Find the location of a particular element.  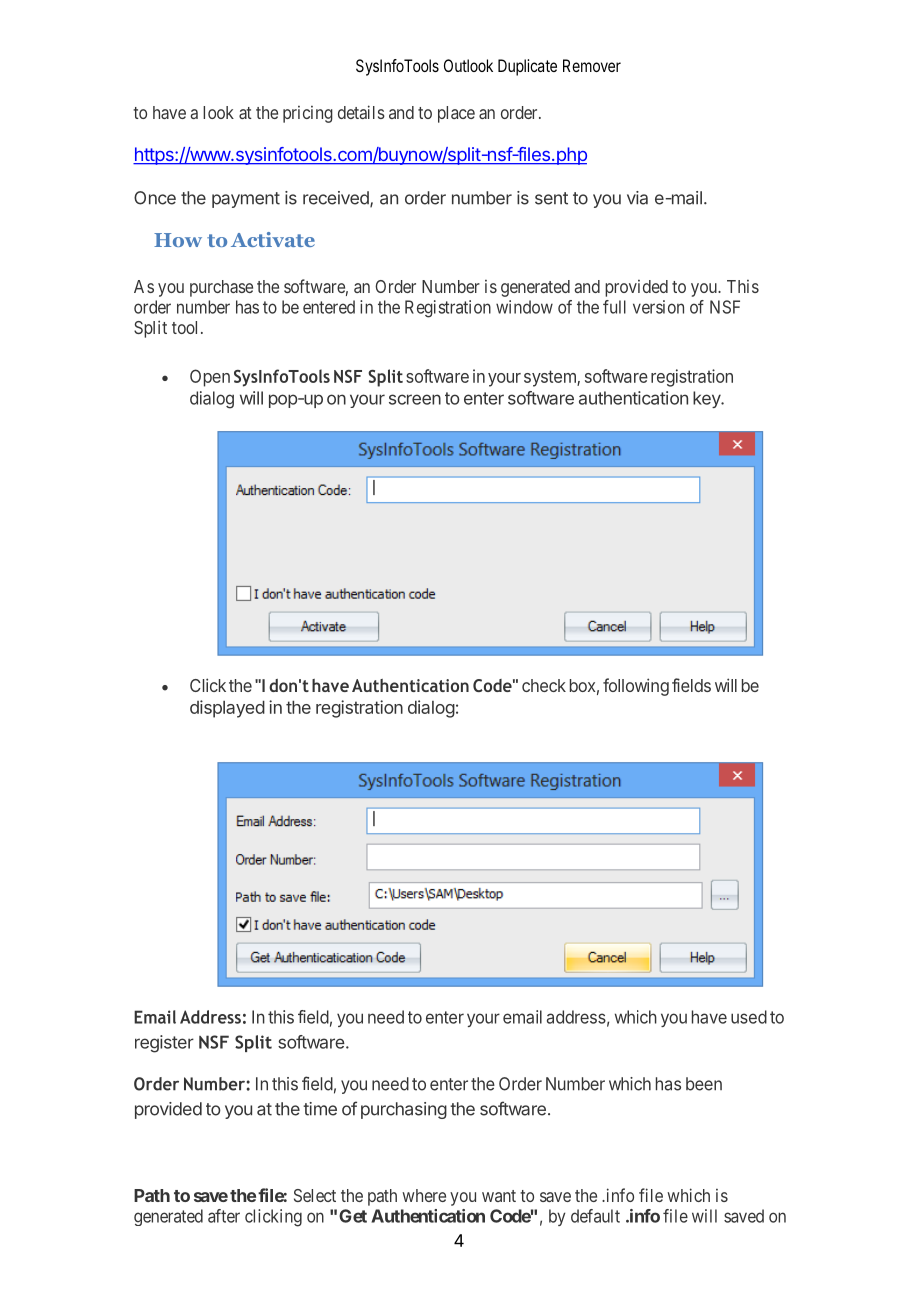

Remover is located at coordinates (592, 65).
